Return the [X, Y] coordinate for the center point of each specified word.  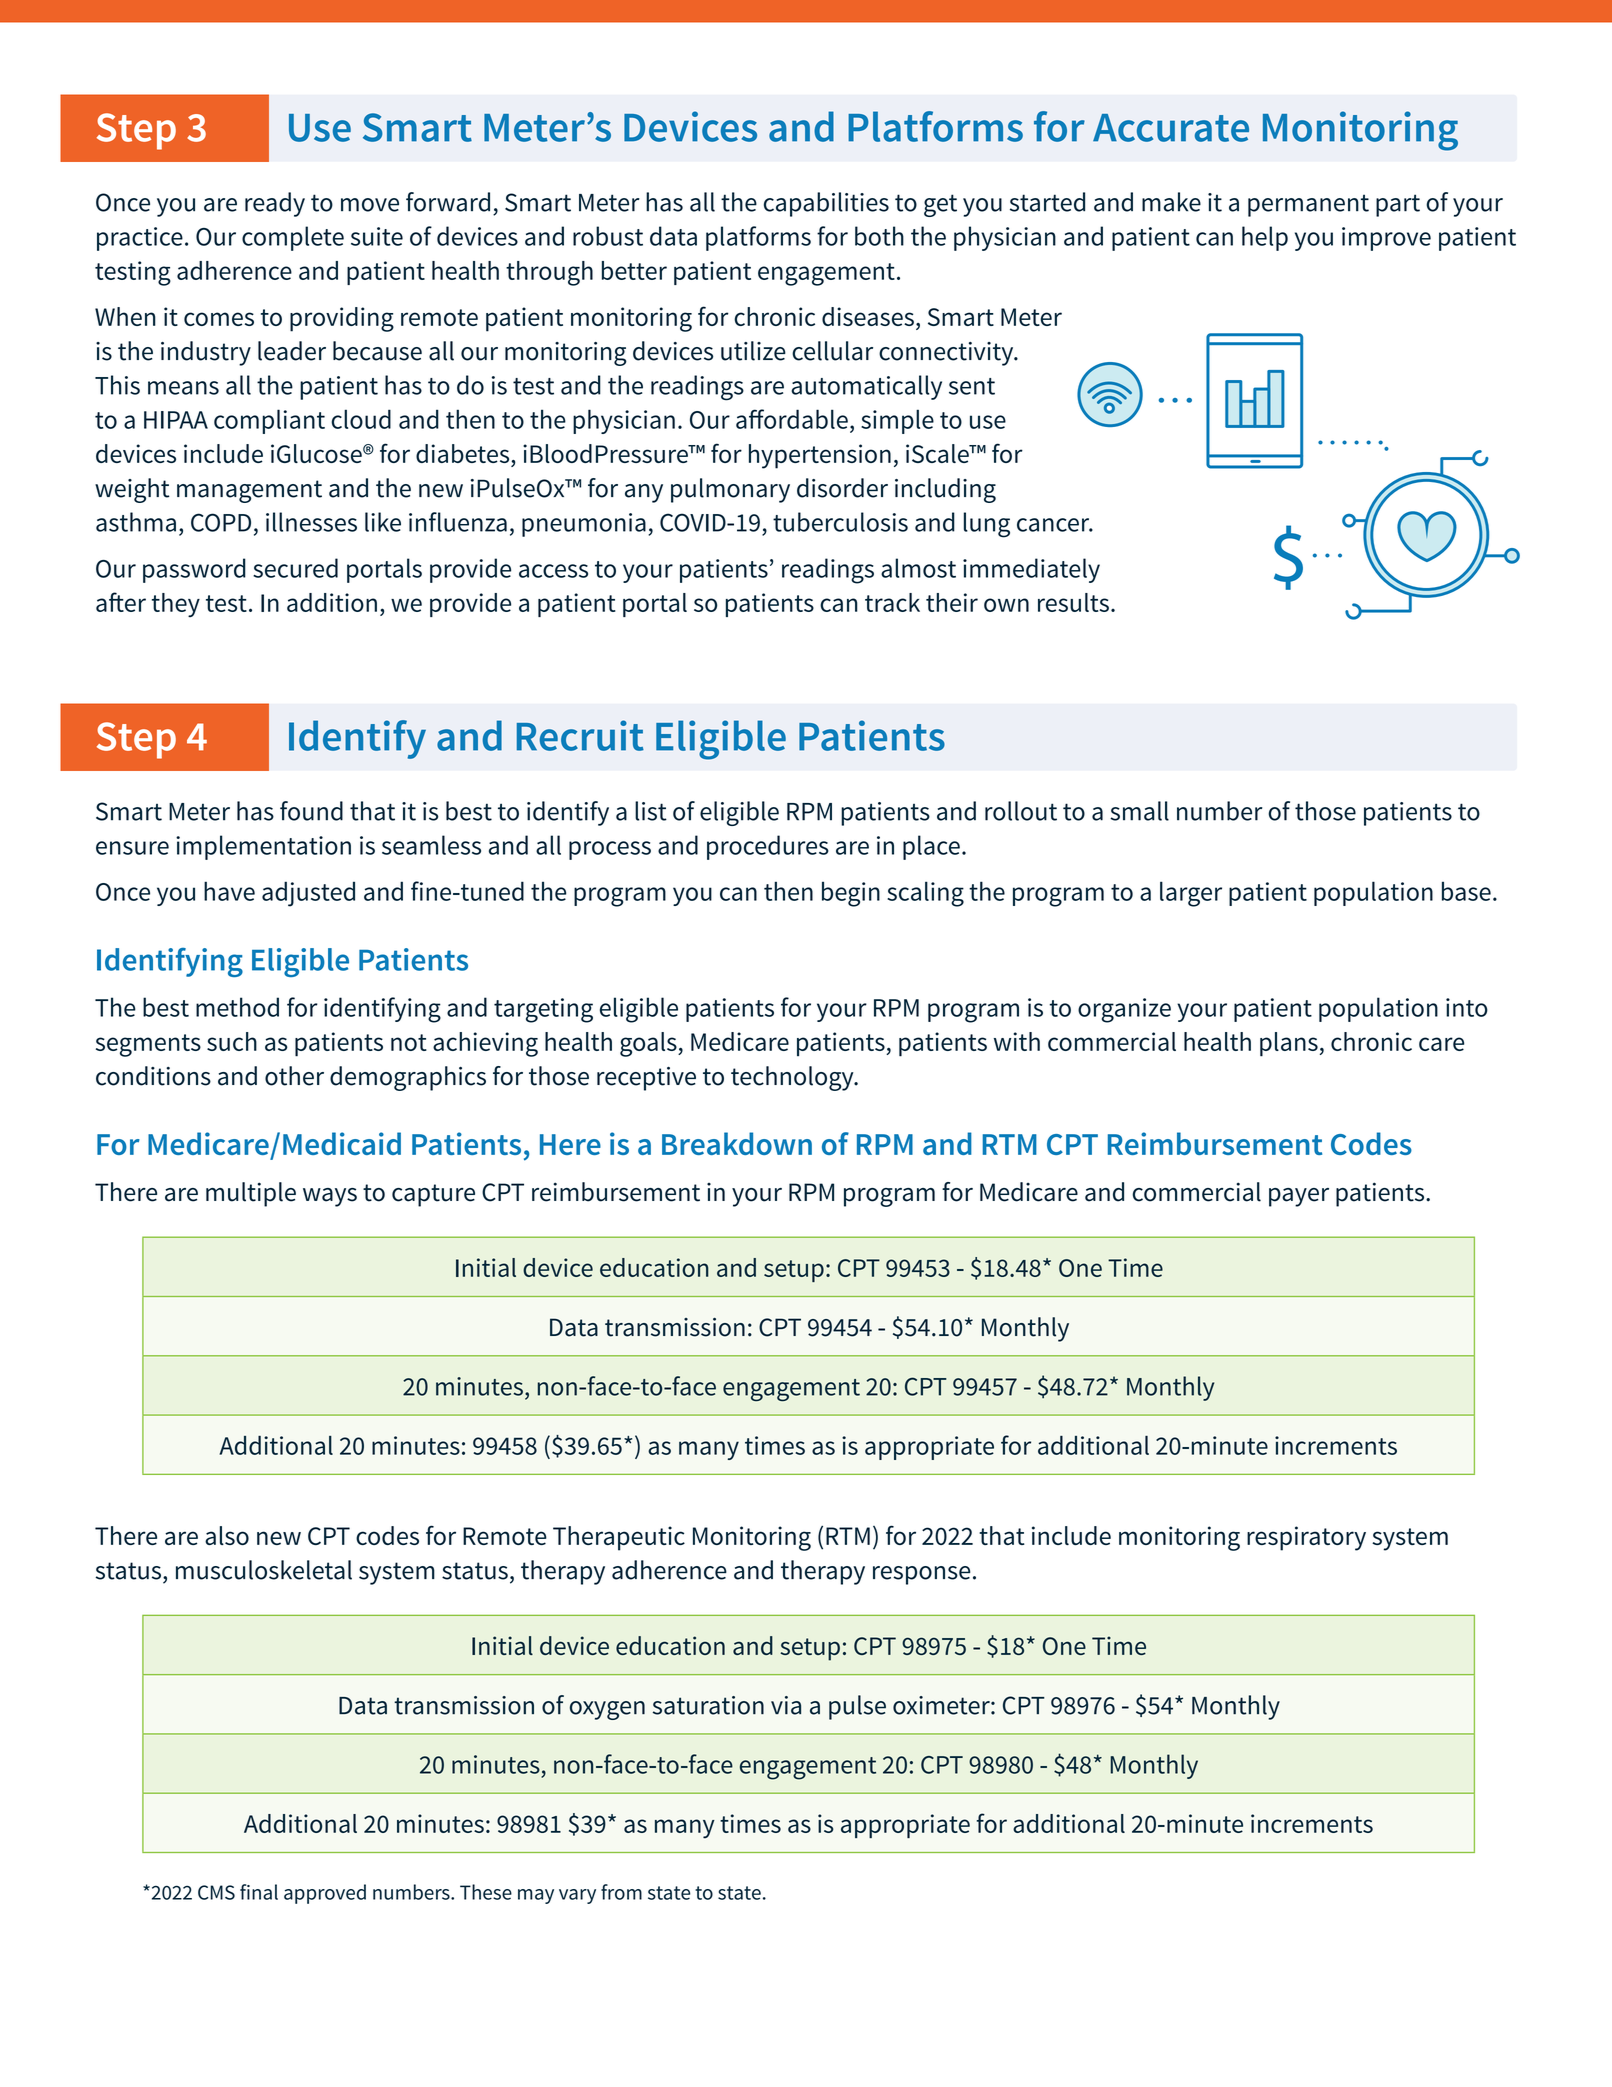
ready [275, 204]
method [237, 1007]
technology [793, 1078]
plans [1289, 1044]
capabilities [826, 204]
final [259, 1892]
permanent [1308, 205]
